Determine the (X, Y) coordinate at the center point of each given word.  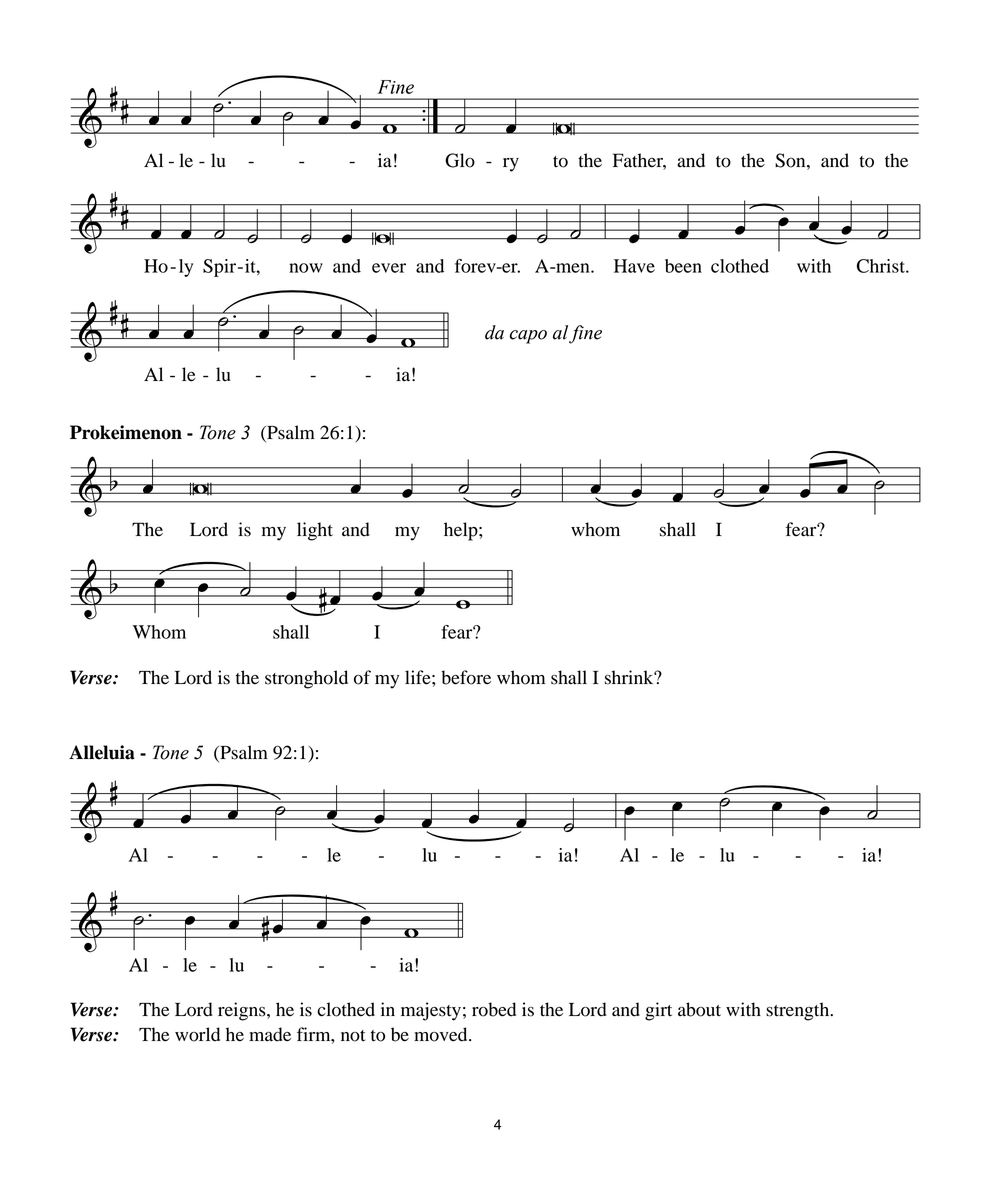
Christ (882, 266)
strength (799, 1011)
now (306, 268)
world (197, 1034)
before (466, 677)
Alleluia (102, 752)
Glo (460, 160)
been (683, 266)
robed (494, 1009)
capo (528, 337)
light (315, 531)
